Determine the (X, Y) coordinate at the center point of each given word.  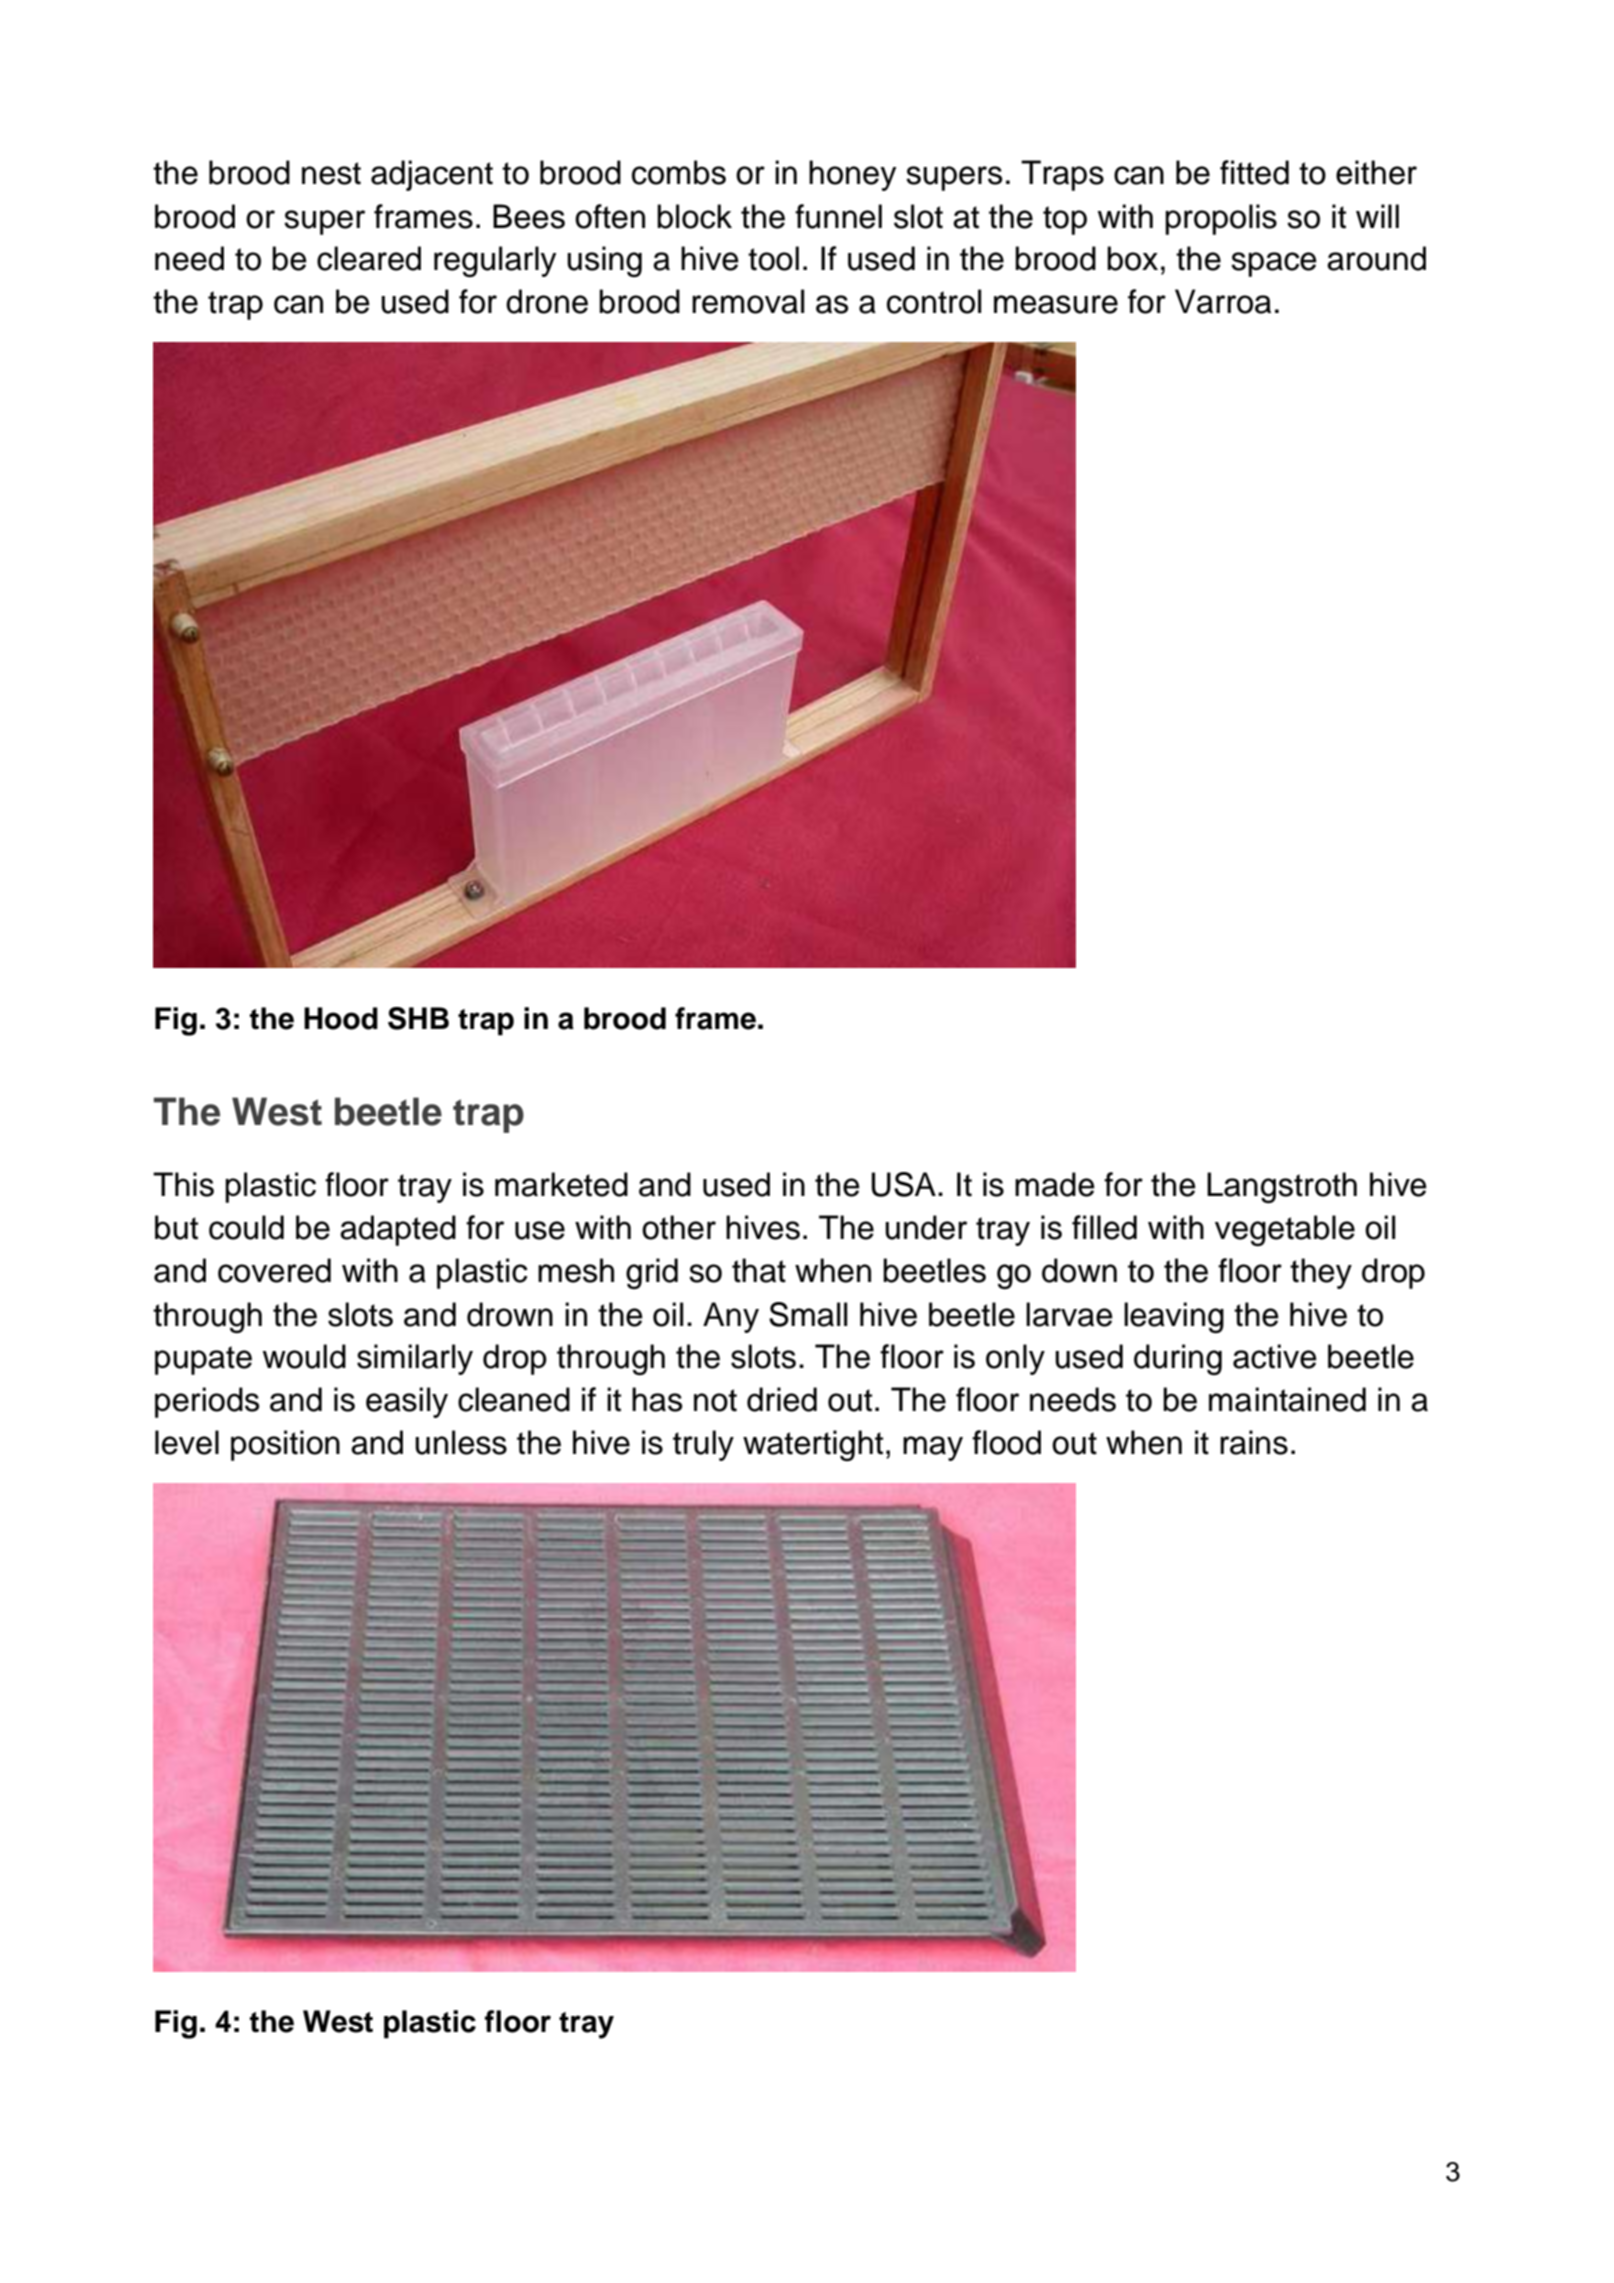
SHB (418, 1018)
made (1055, 1184)
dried (782, 1399)
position (285, 1445)
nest (331, 173)
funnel (838, 216)
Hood (341, 1018)
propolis (1221, 219)
